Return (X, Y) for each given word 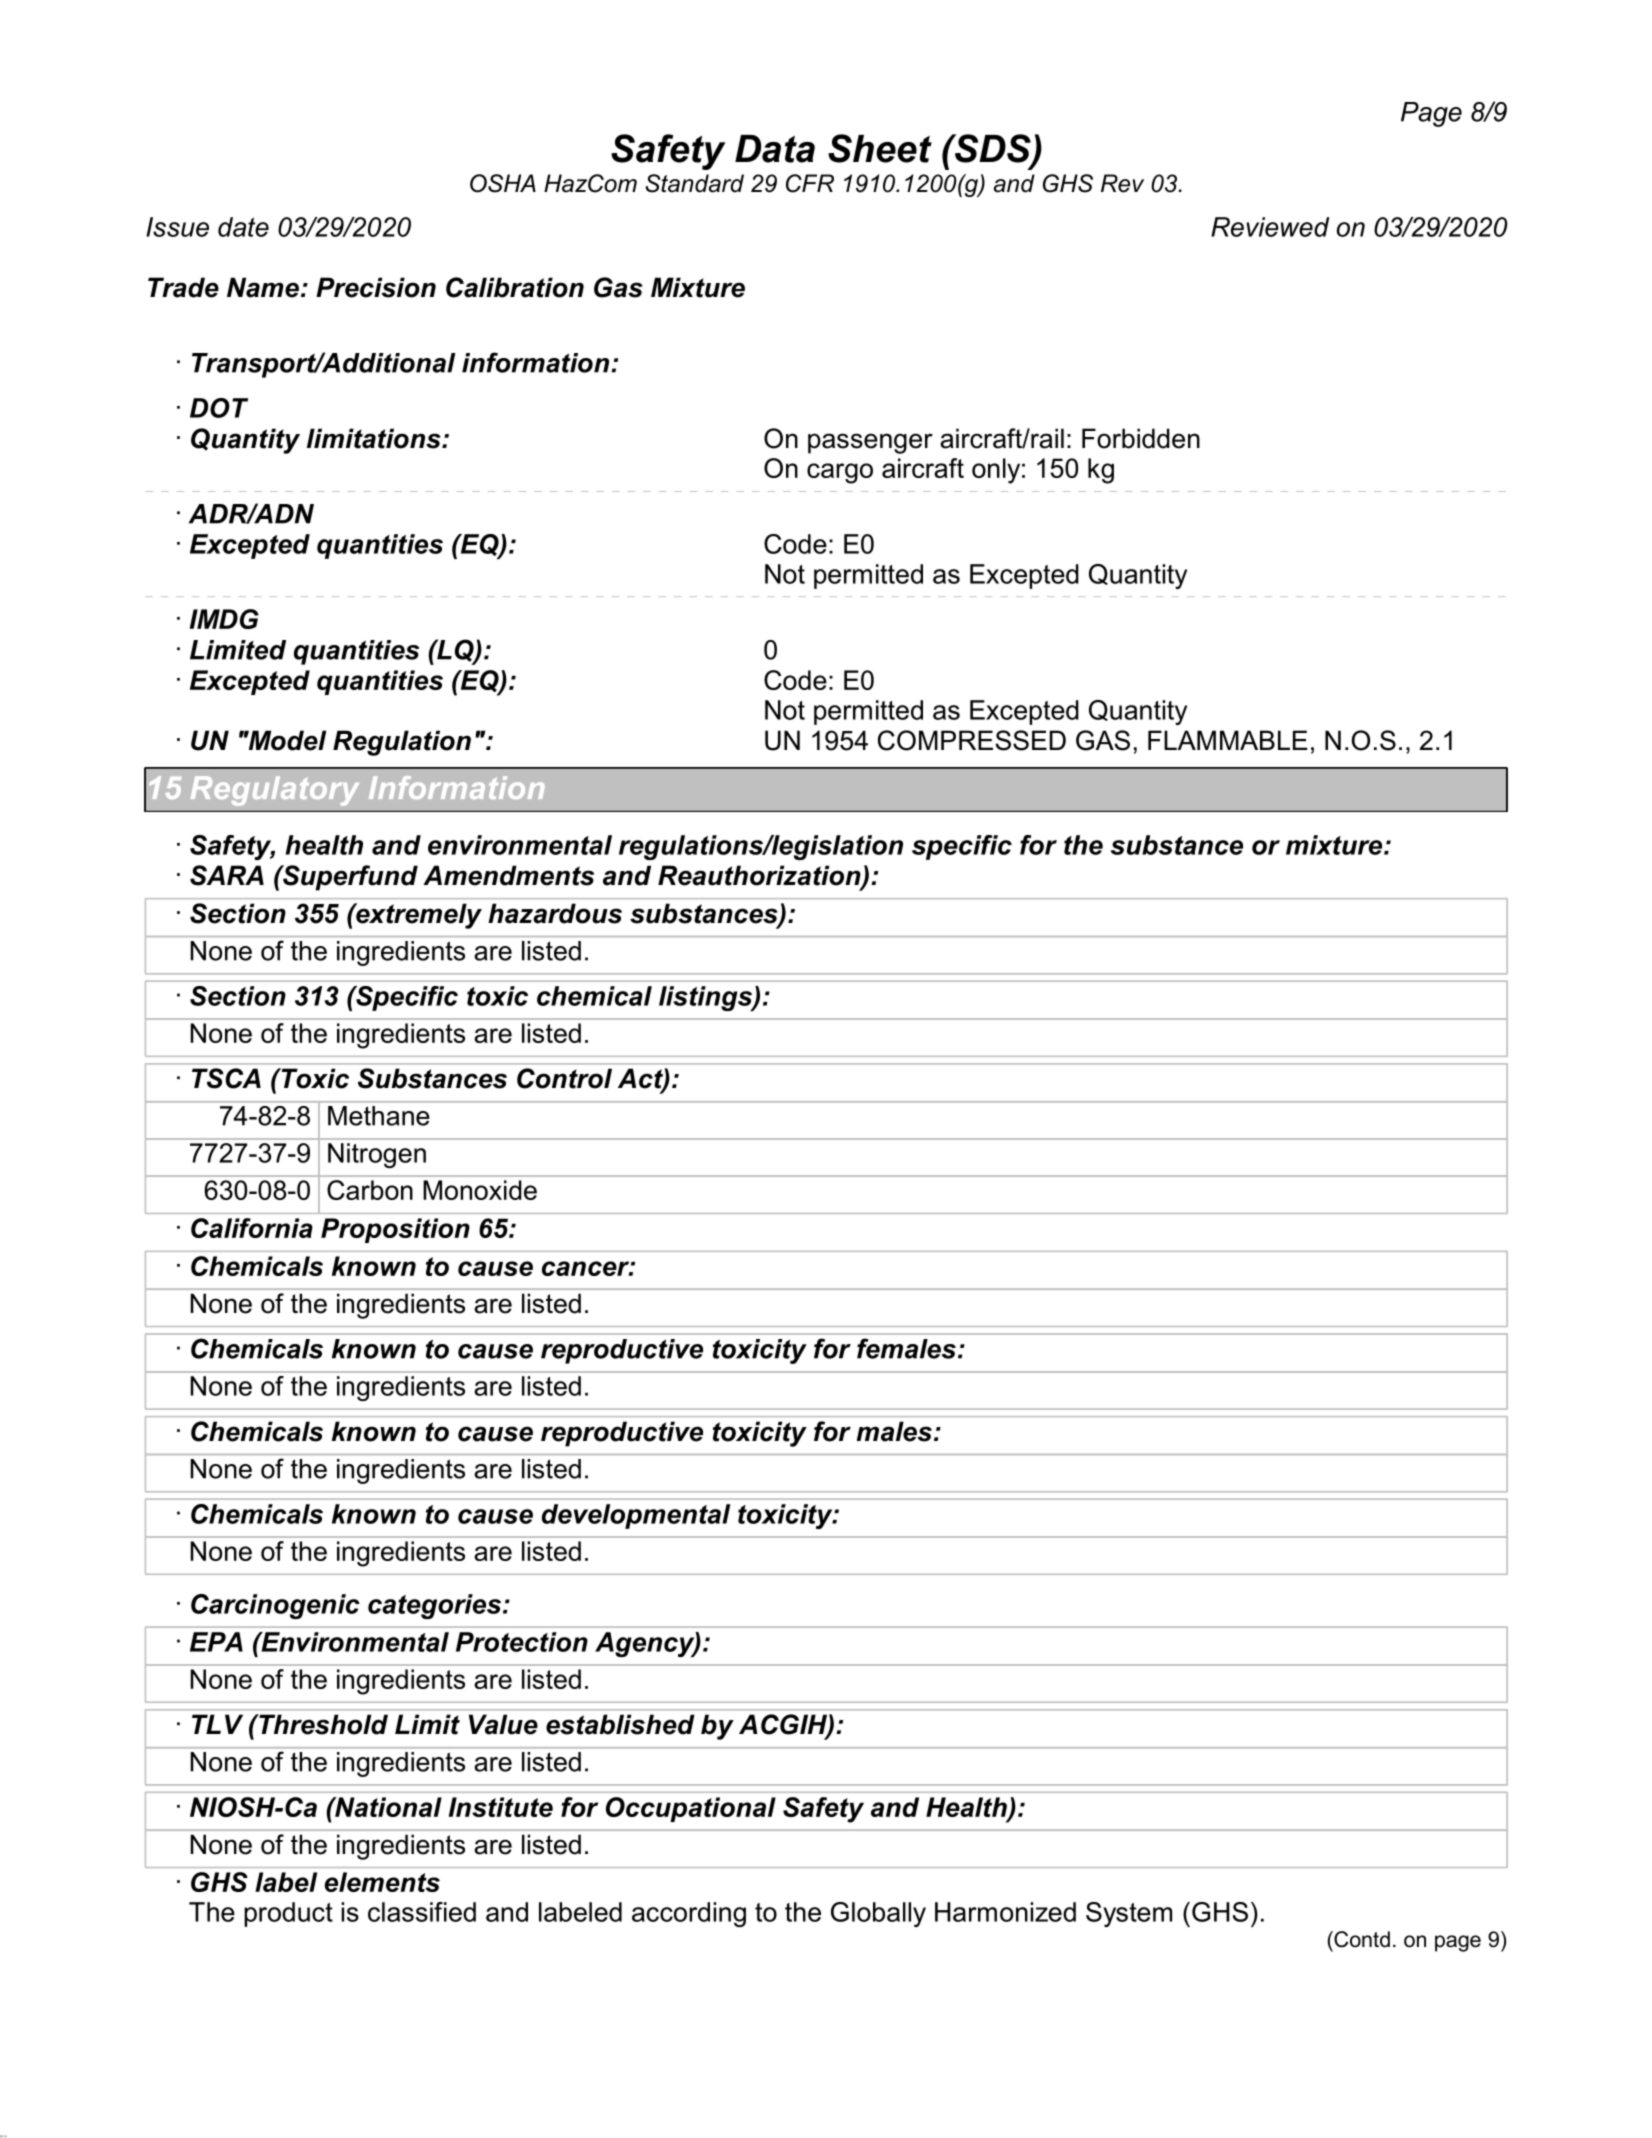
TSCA (226, 1078)
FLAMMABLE (1228, 740)
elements (382, 1882)
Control (564, 1078)
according (689, 1914)
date (243, 227)
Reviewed (1270, 227)
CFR (810, 183)
